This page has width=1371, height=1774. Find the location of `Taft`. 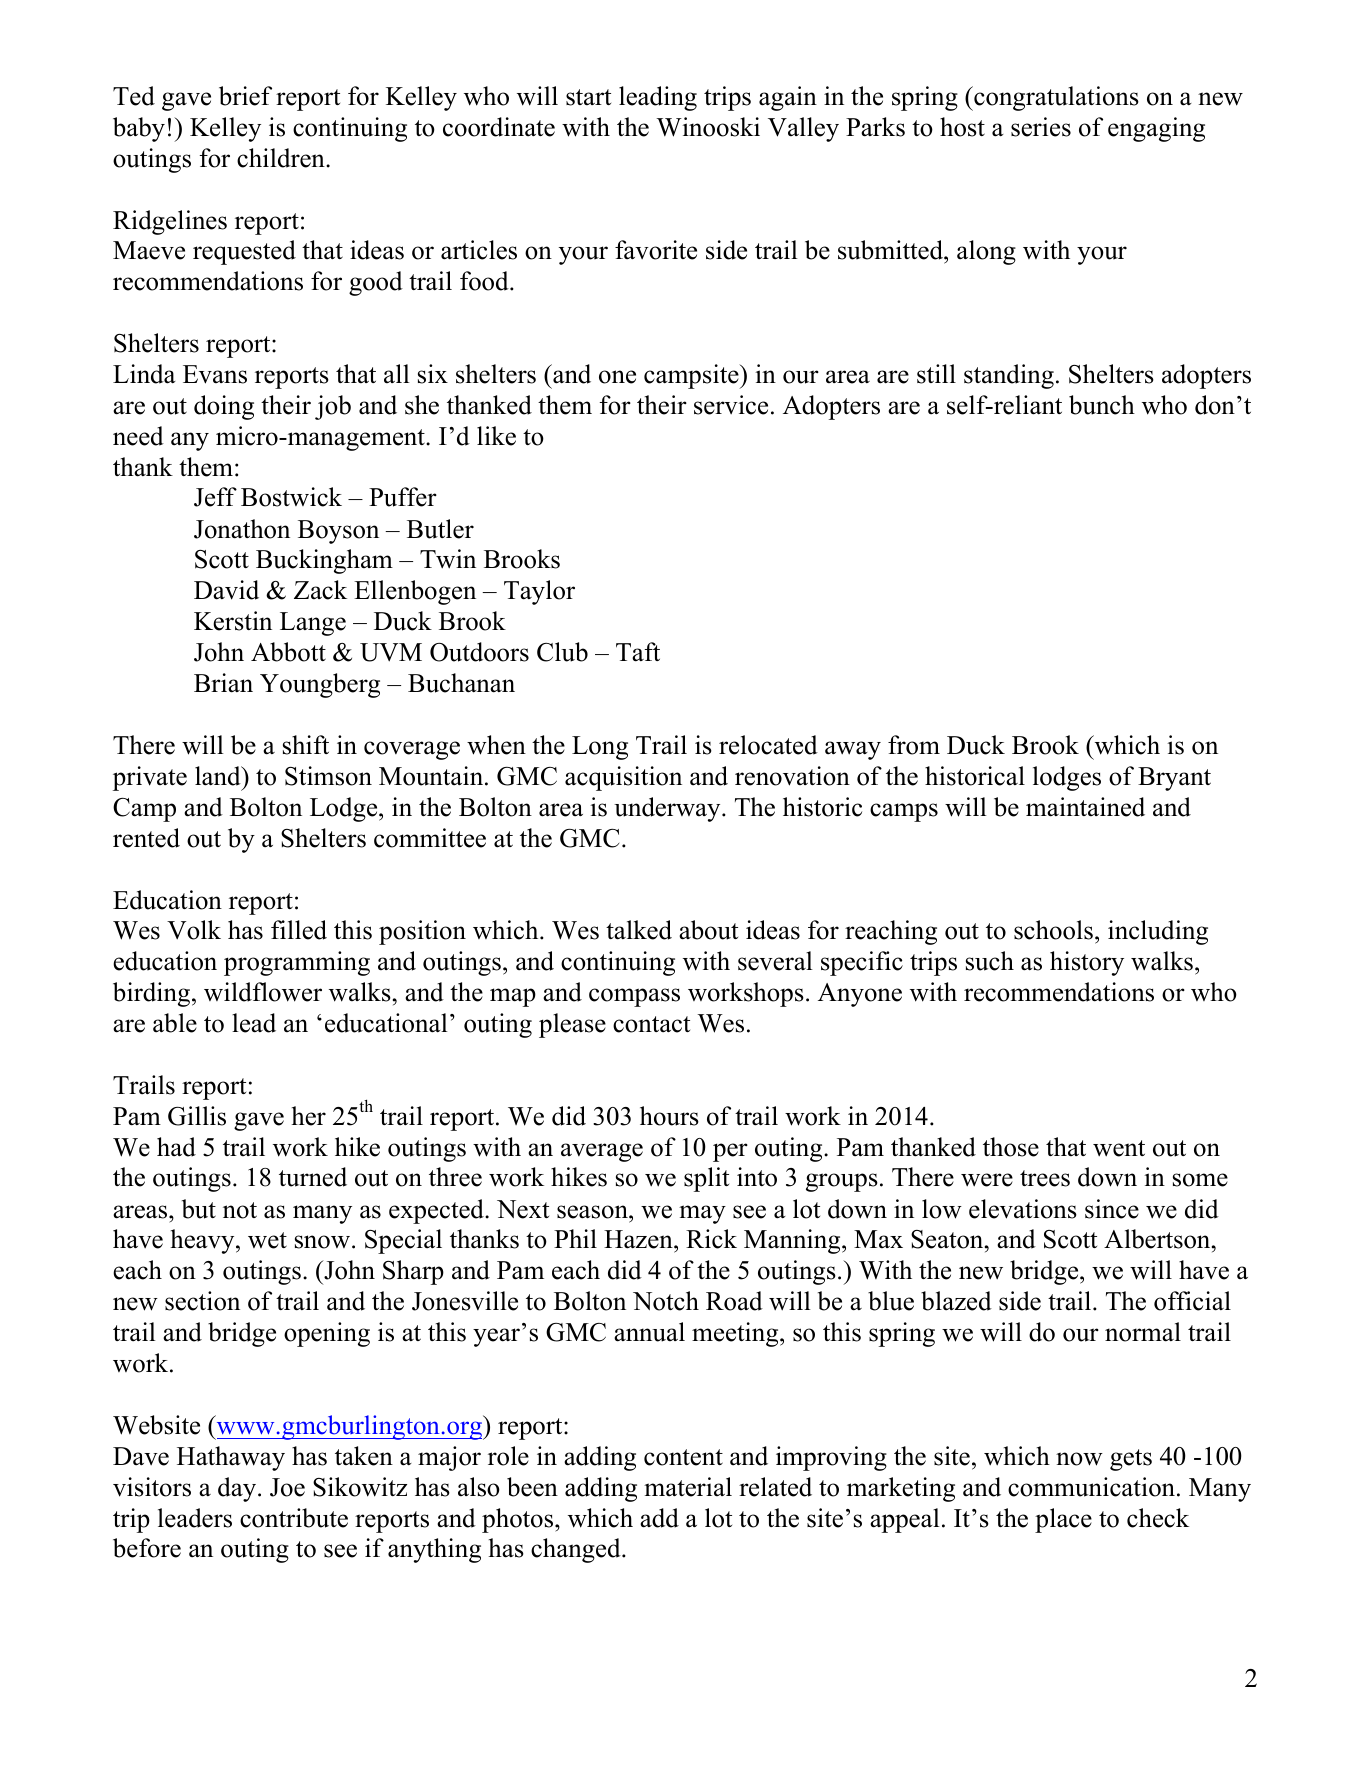

Taft is located at coordinates (638, 652).
